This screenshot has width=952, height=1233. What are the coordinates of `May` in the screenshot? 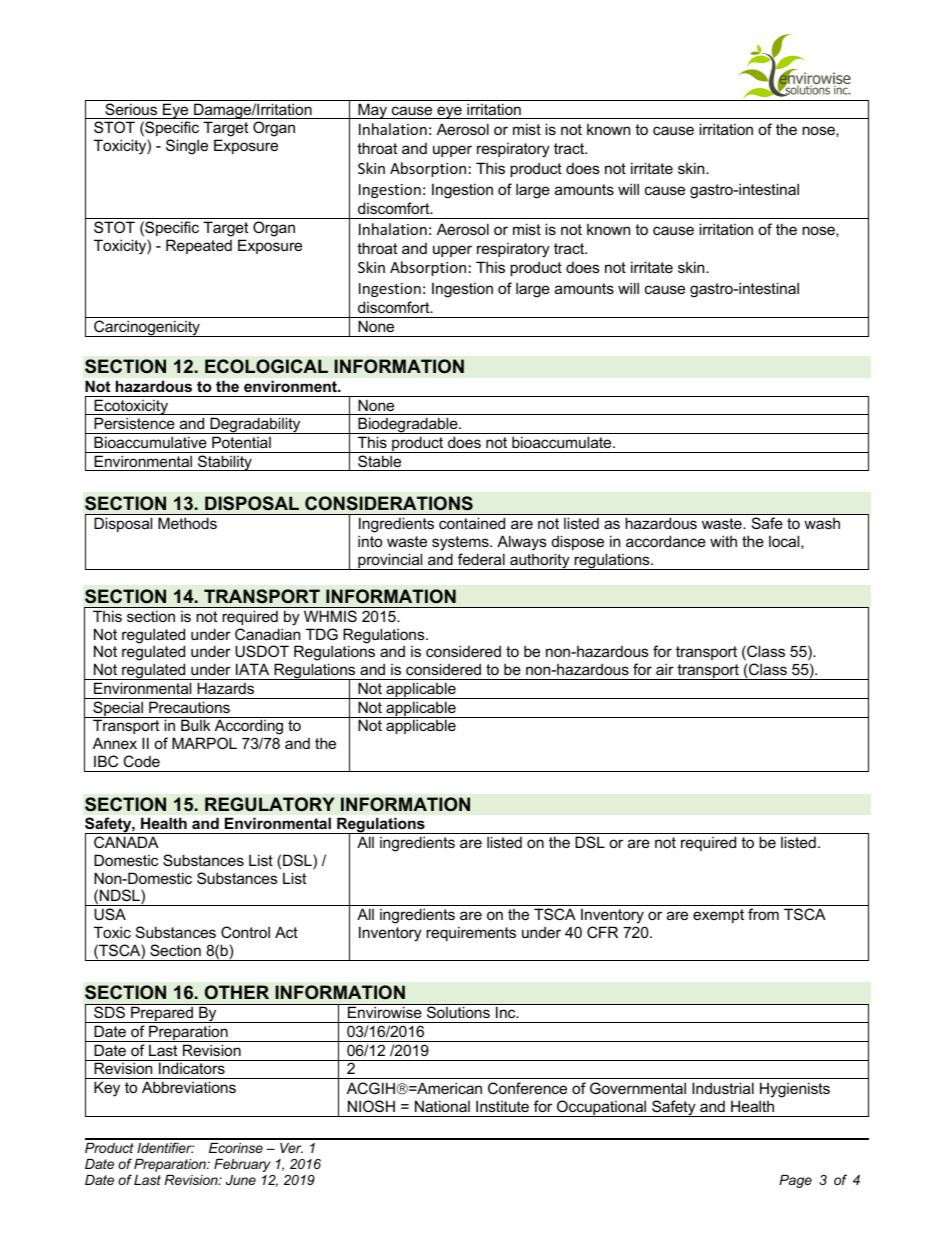 It's located at (372, 111).
